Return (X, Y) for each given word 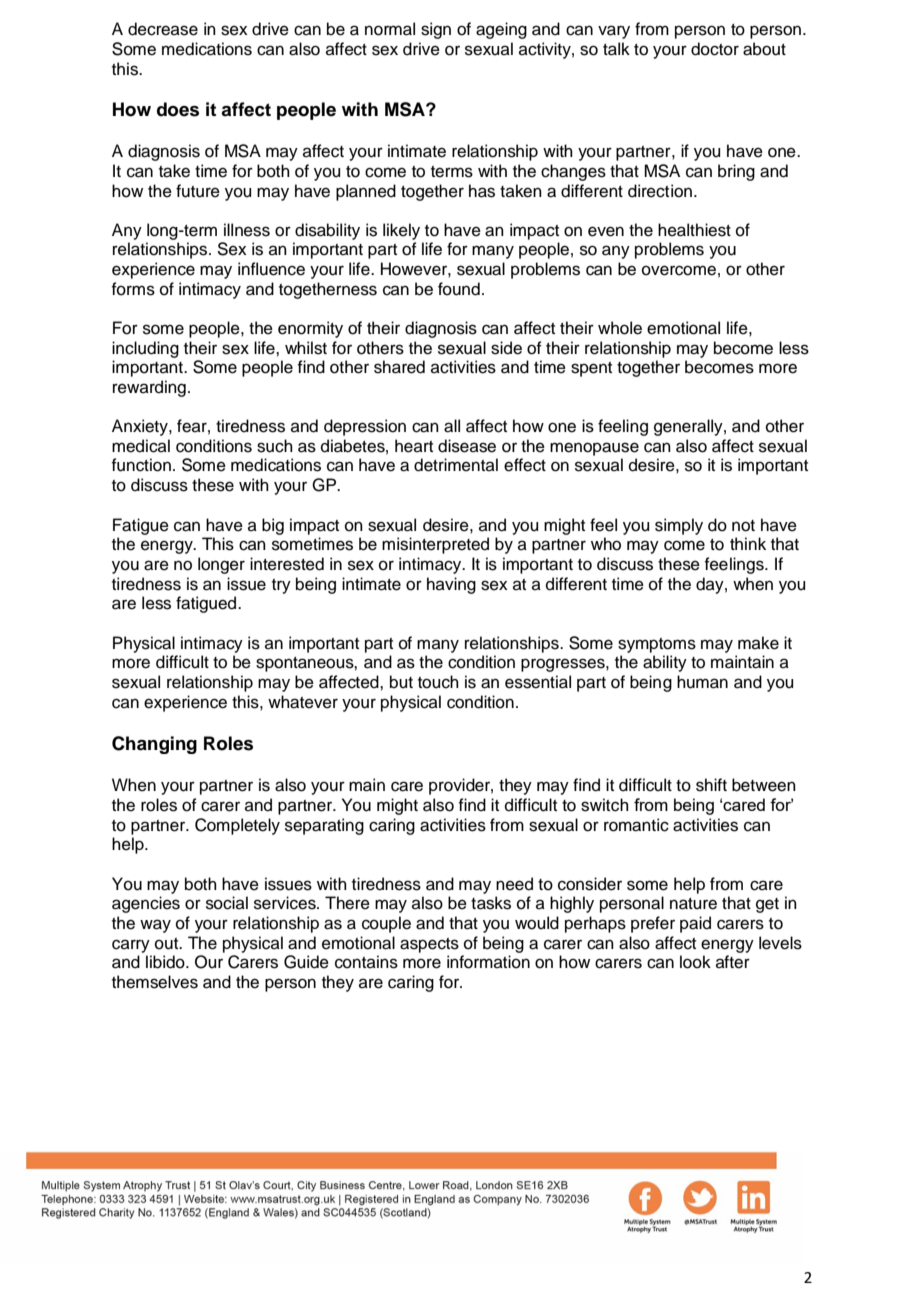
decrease (163, 29)
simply (679, 526)
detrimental (456, 465)
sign (436, 30)
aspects (429, 945)
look (695, 962)
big (273, 526)
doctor (715, 49)
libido (166, 962)
